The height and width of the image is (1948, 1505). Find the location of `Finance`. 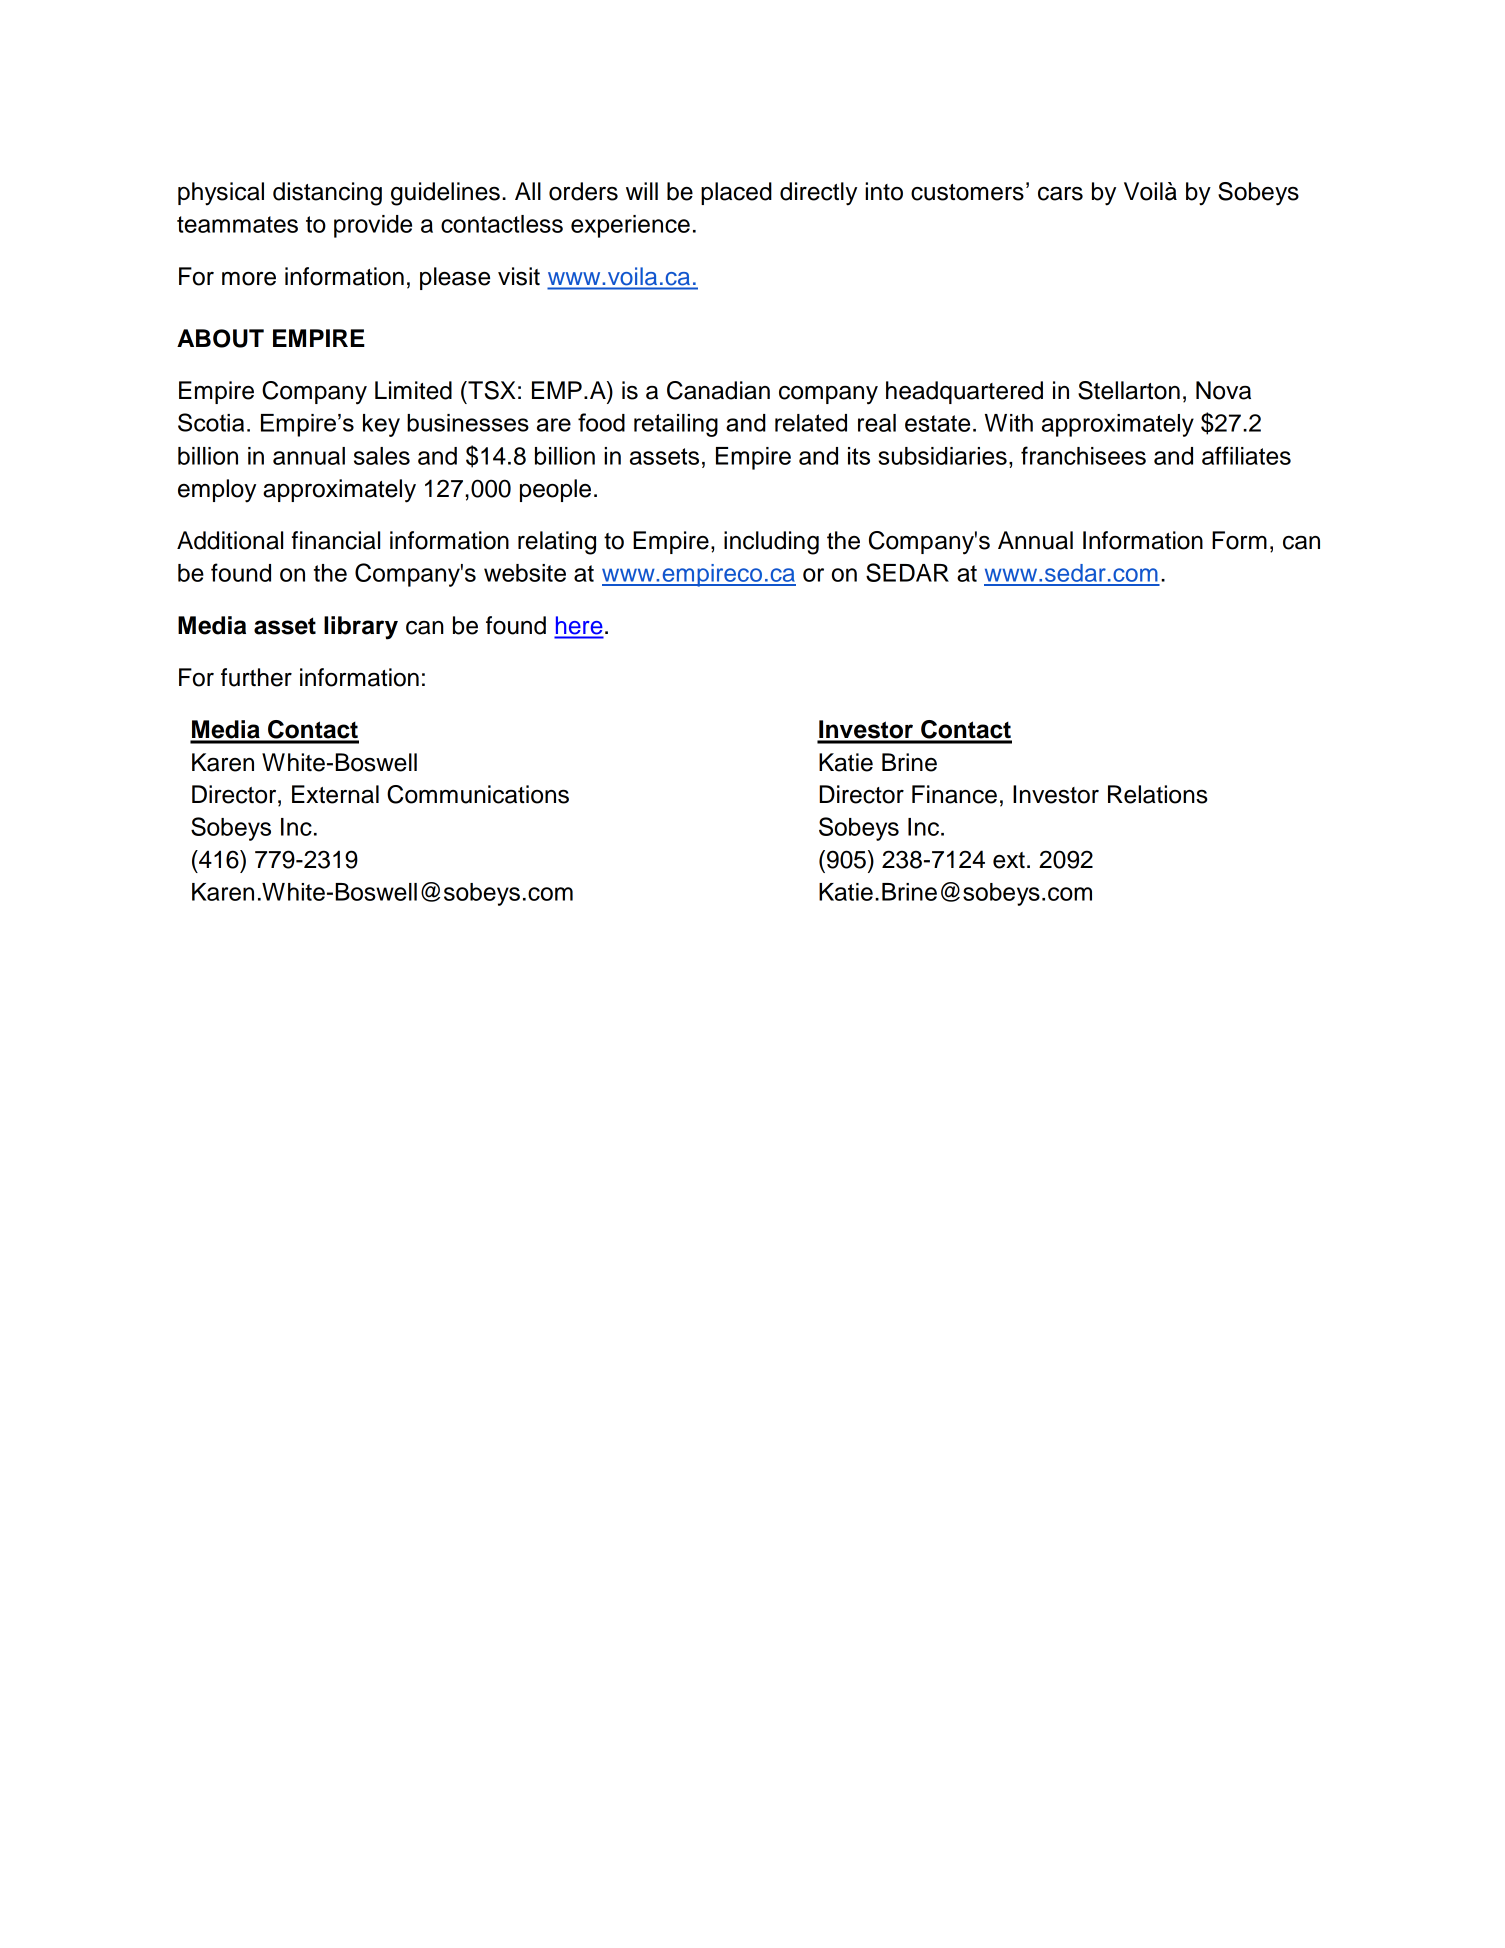

Finance is located at coordinates (954, 794).
